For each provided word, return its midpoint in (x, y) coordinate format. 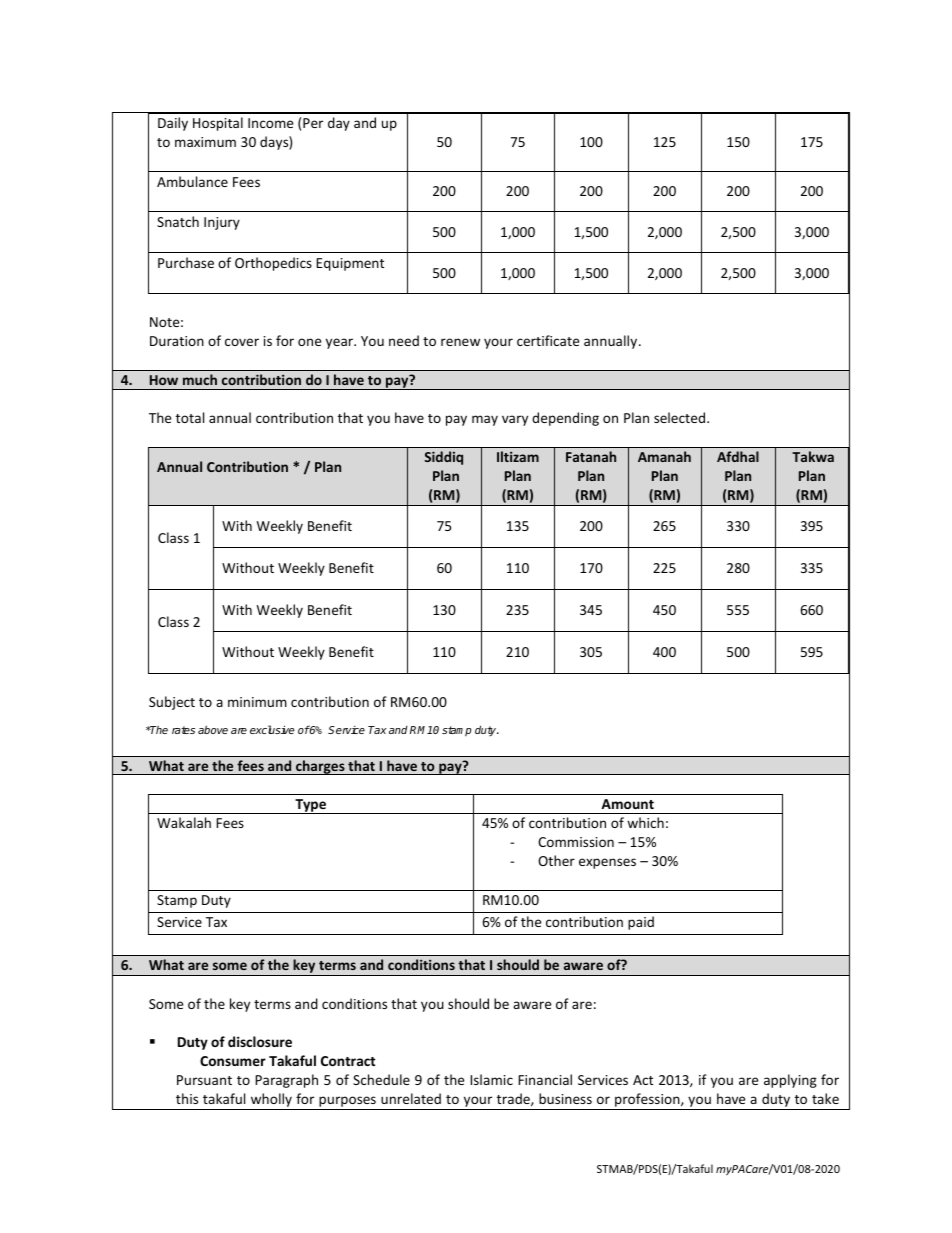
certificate (548, 340)
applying (790, 1081)
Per (313, 123)
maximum (205, 142)
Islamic (491, 1079)
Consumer (233, 1061)
